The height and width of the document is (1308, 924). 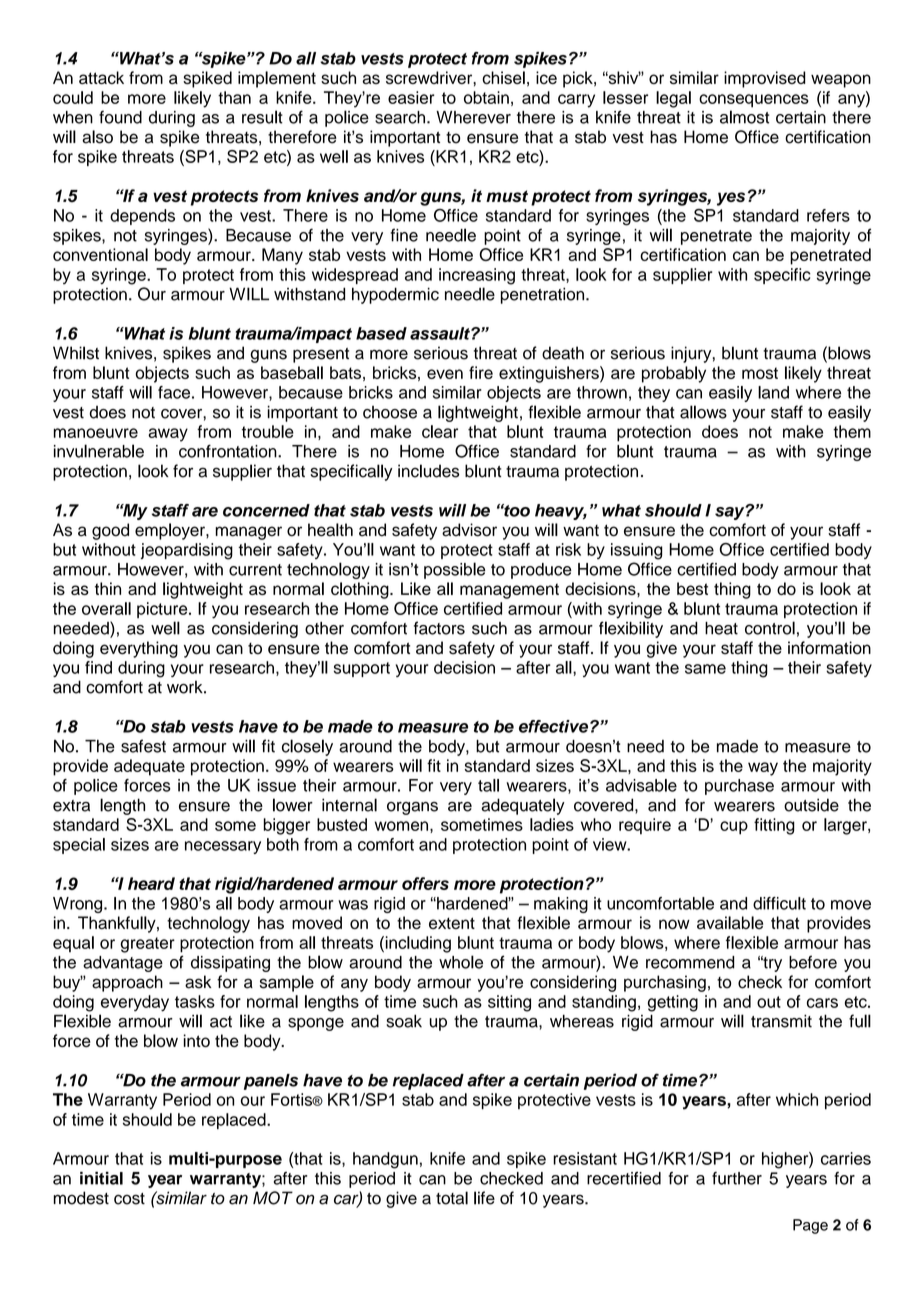 What do you see at coordinates (703, 412) in the document?
I see `allows` at bounding box center [703, 412].
